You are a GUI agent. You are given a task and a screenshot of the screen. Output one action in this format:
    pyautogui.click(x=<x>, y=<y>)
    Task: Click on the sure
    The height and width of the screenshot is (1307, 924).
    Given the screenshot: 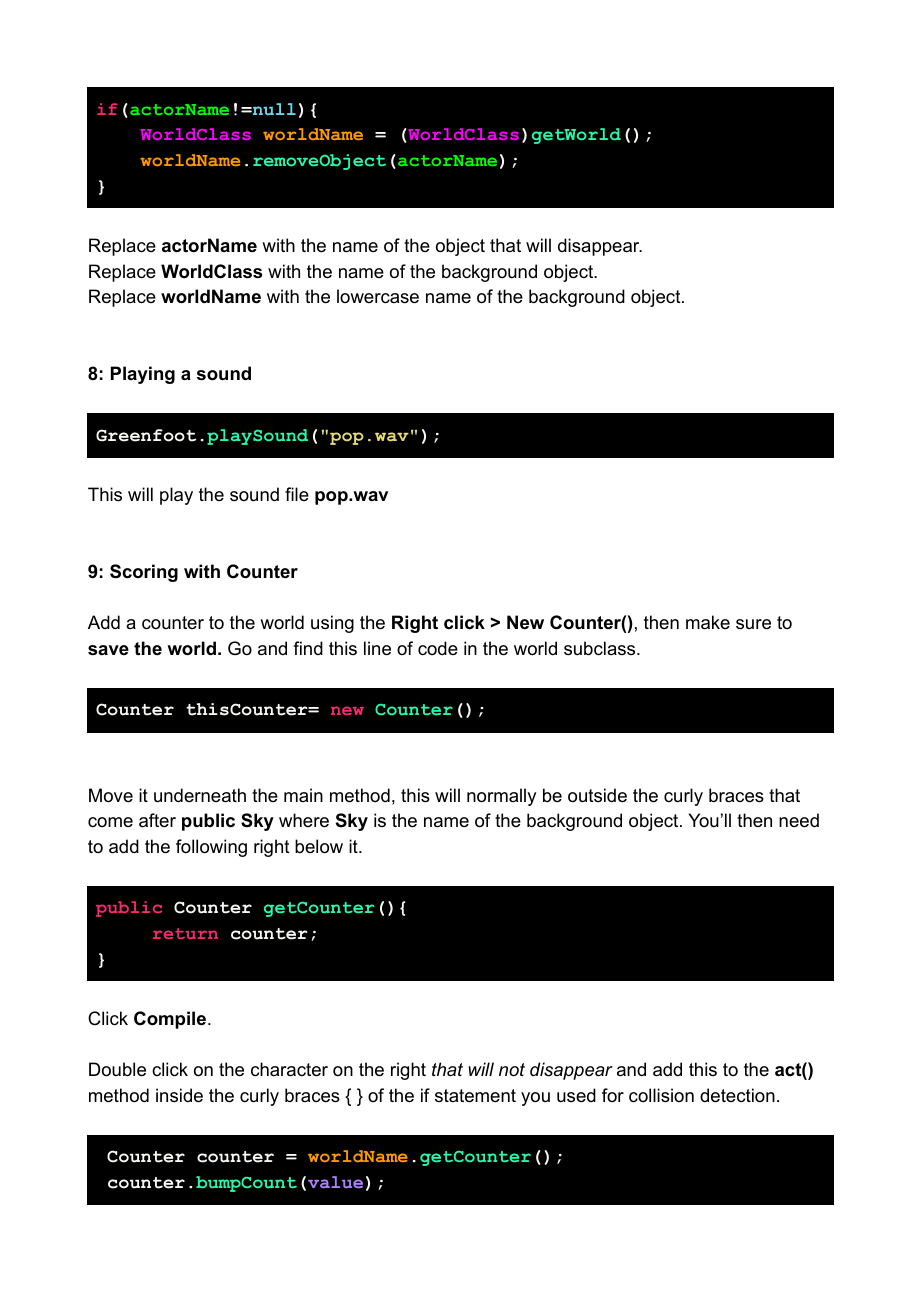 What is the action you would take?
    pyautogui.click(x=753, y=624)
